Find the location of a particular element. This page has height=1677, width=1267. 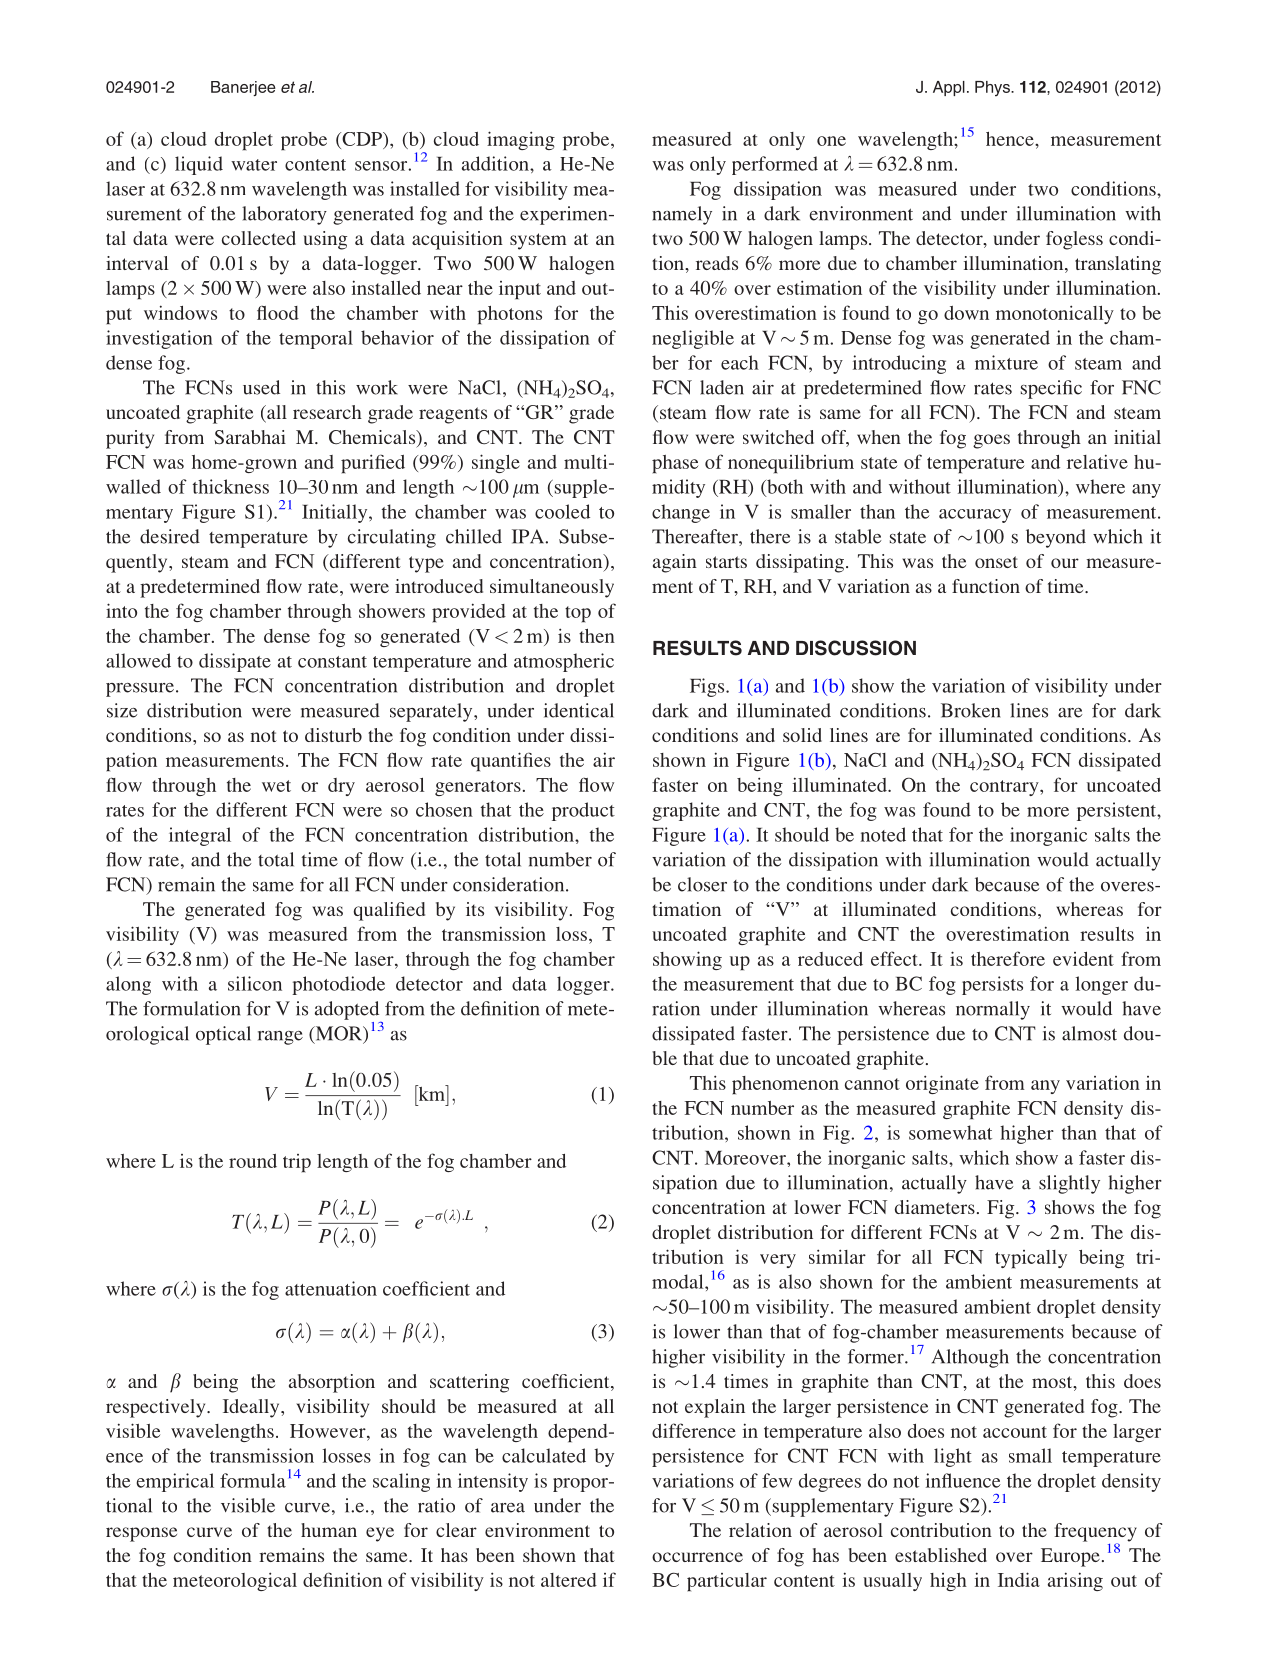

human is located at coordinates (329, 1530).
